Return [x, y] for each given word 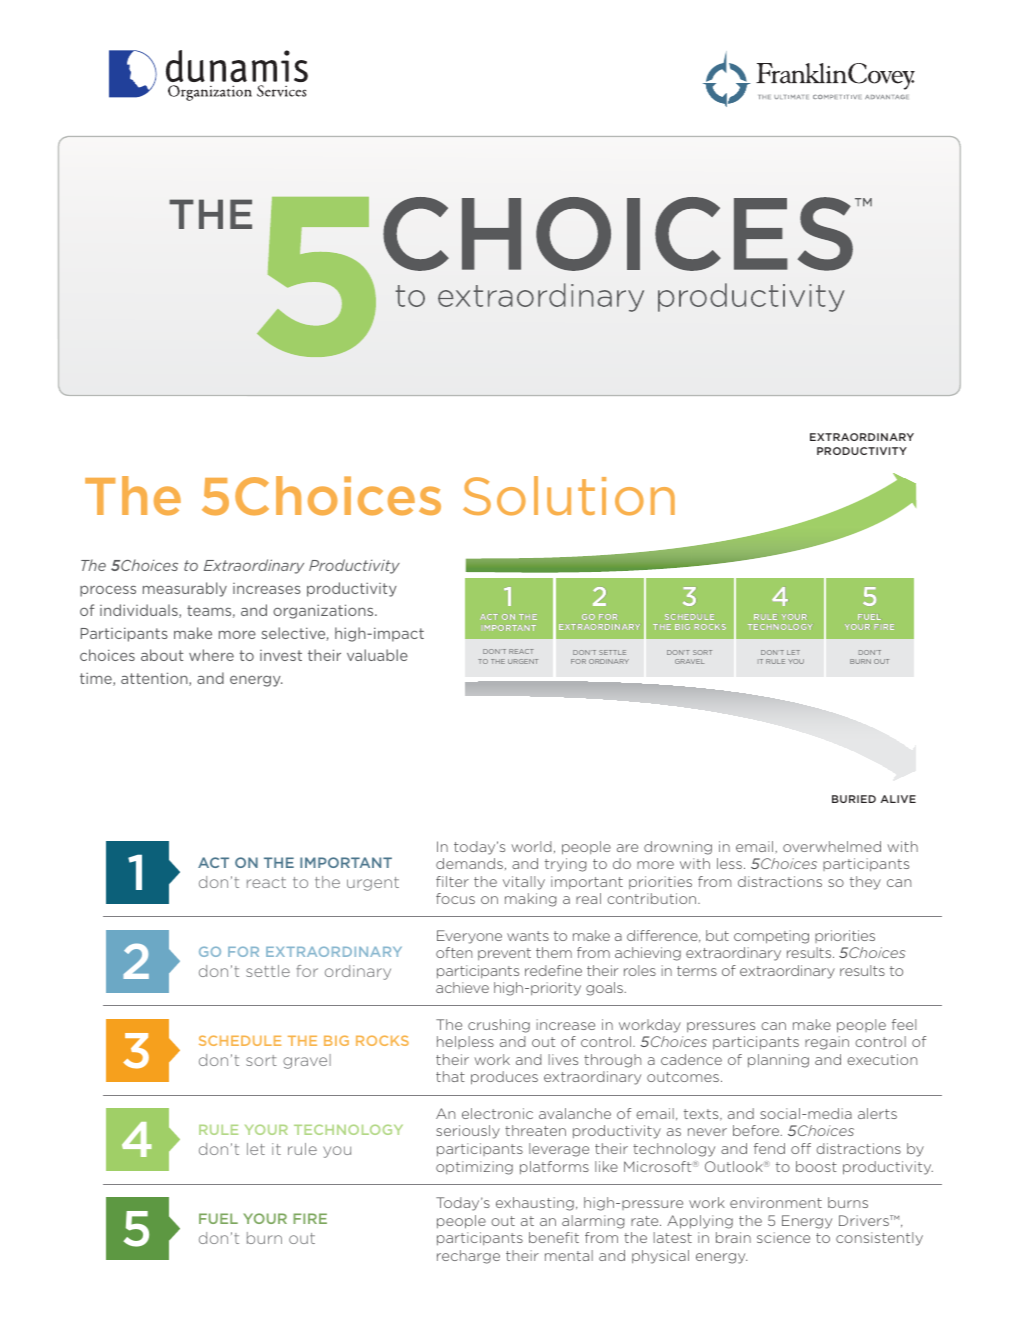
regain [827, 1043]
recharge [468, 1257]
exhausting [535, 1204]
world [531, 846]
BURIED [854, 799]
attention [155, 679]
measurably [185, 589]
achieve [462, 987]
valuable [377, 655]
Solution [569, 496]
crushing [499, 1026]
